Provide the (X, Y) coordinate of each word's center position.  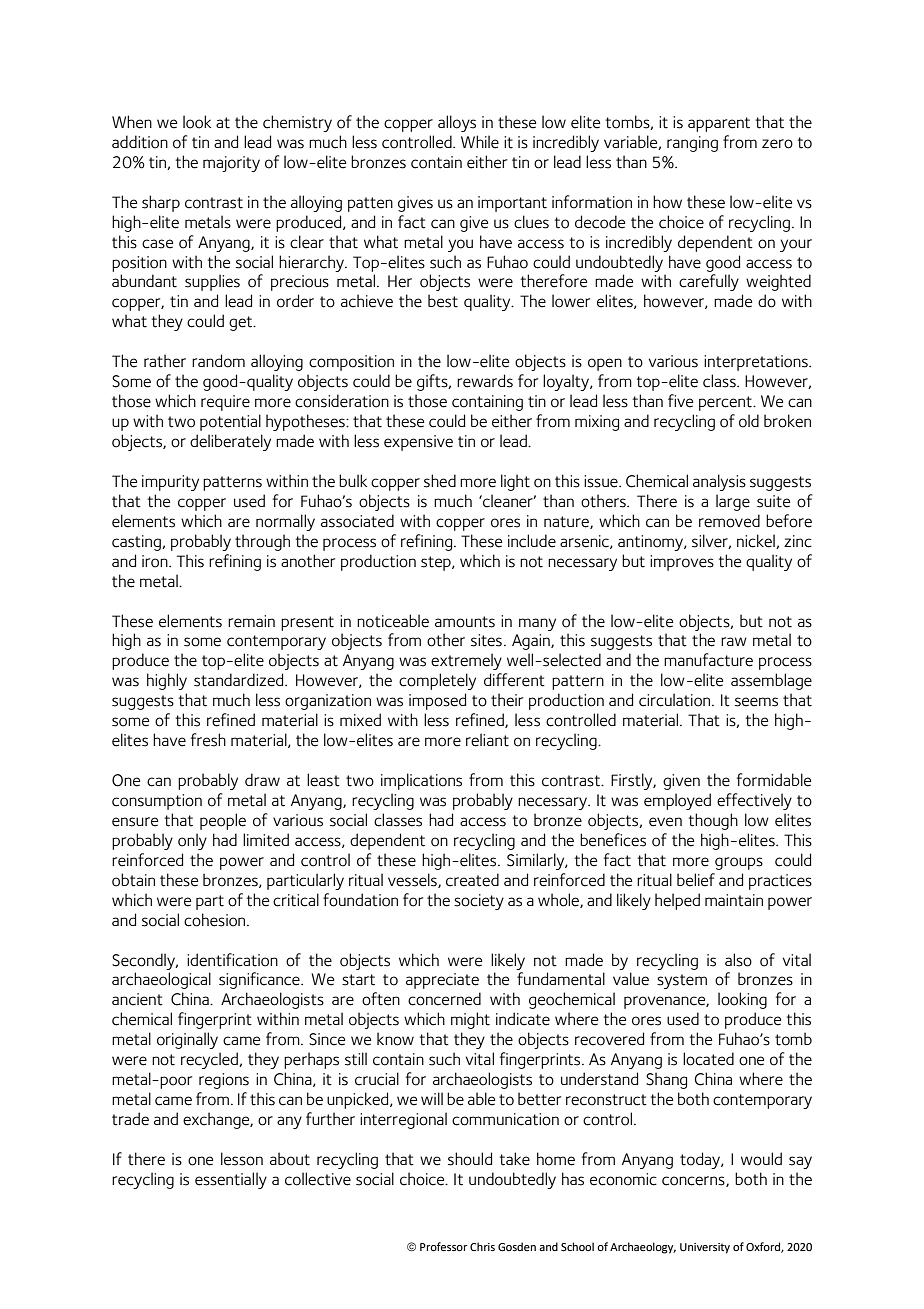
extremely (466, 661)
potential (230, 422)
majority (231, 164)
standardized (240, 680)
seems (756, 702)
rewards (485, 381)
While (480, 142)
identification (232, 960)
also (738, 960)
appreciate (442, 981)
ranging (692, 144)
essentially (231, 1180)
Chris (482, 1246)
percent (726, 403)
